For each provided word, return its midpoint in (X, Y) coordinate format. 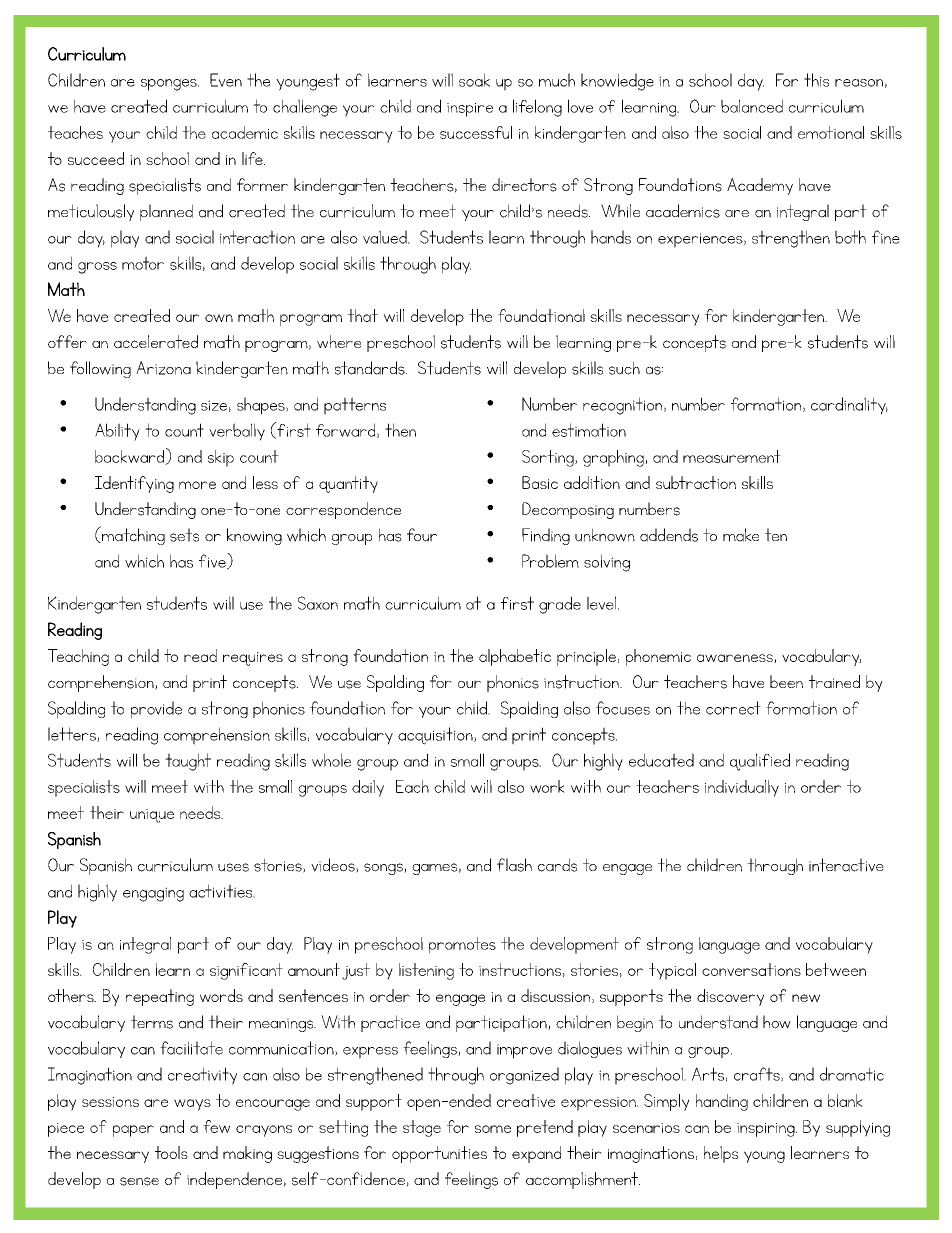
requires (253, 659)
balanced (752, 106)
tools (171, 1152)
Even (226, 80)
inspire (470, 110)
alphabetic (515, 657)
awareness (736, 658)
